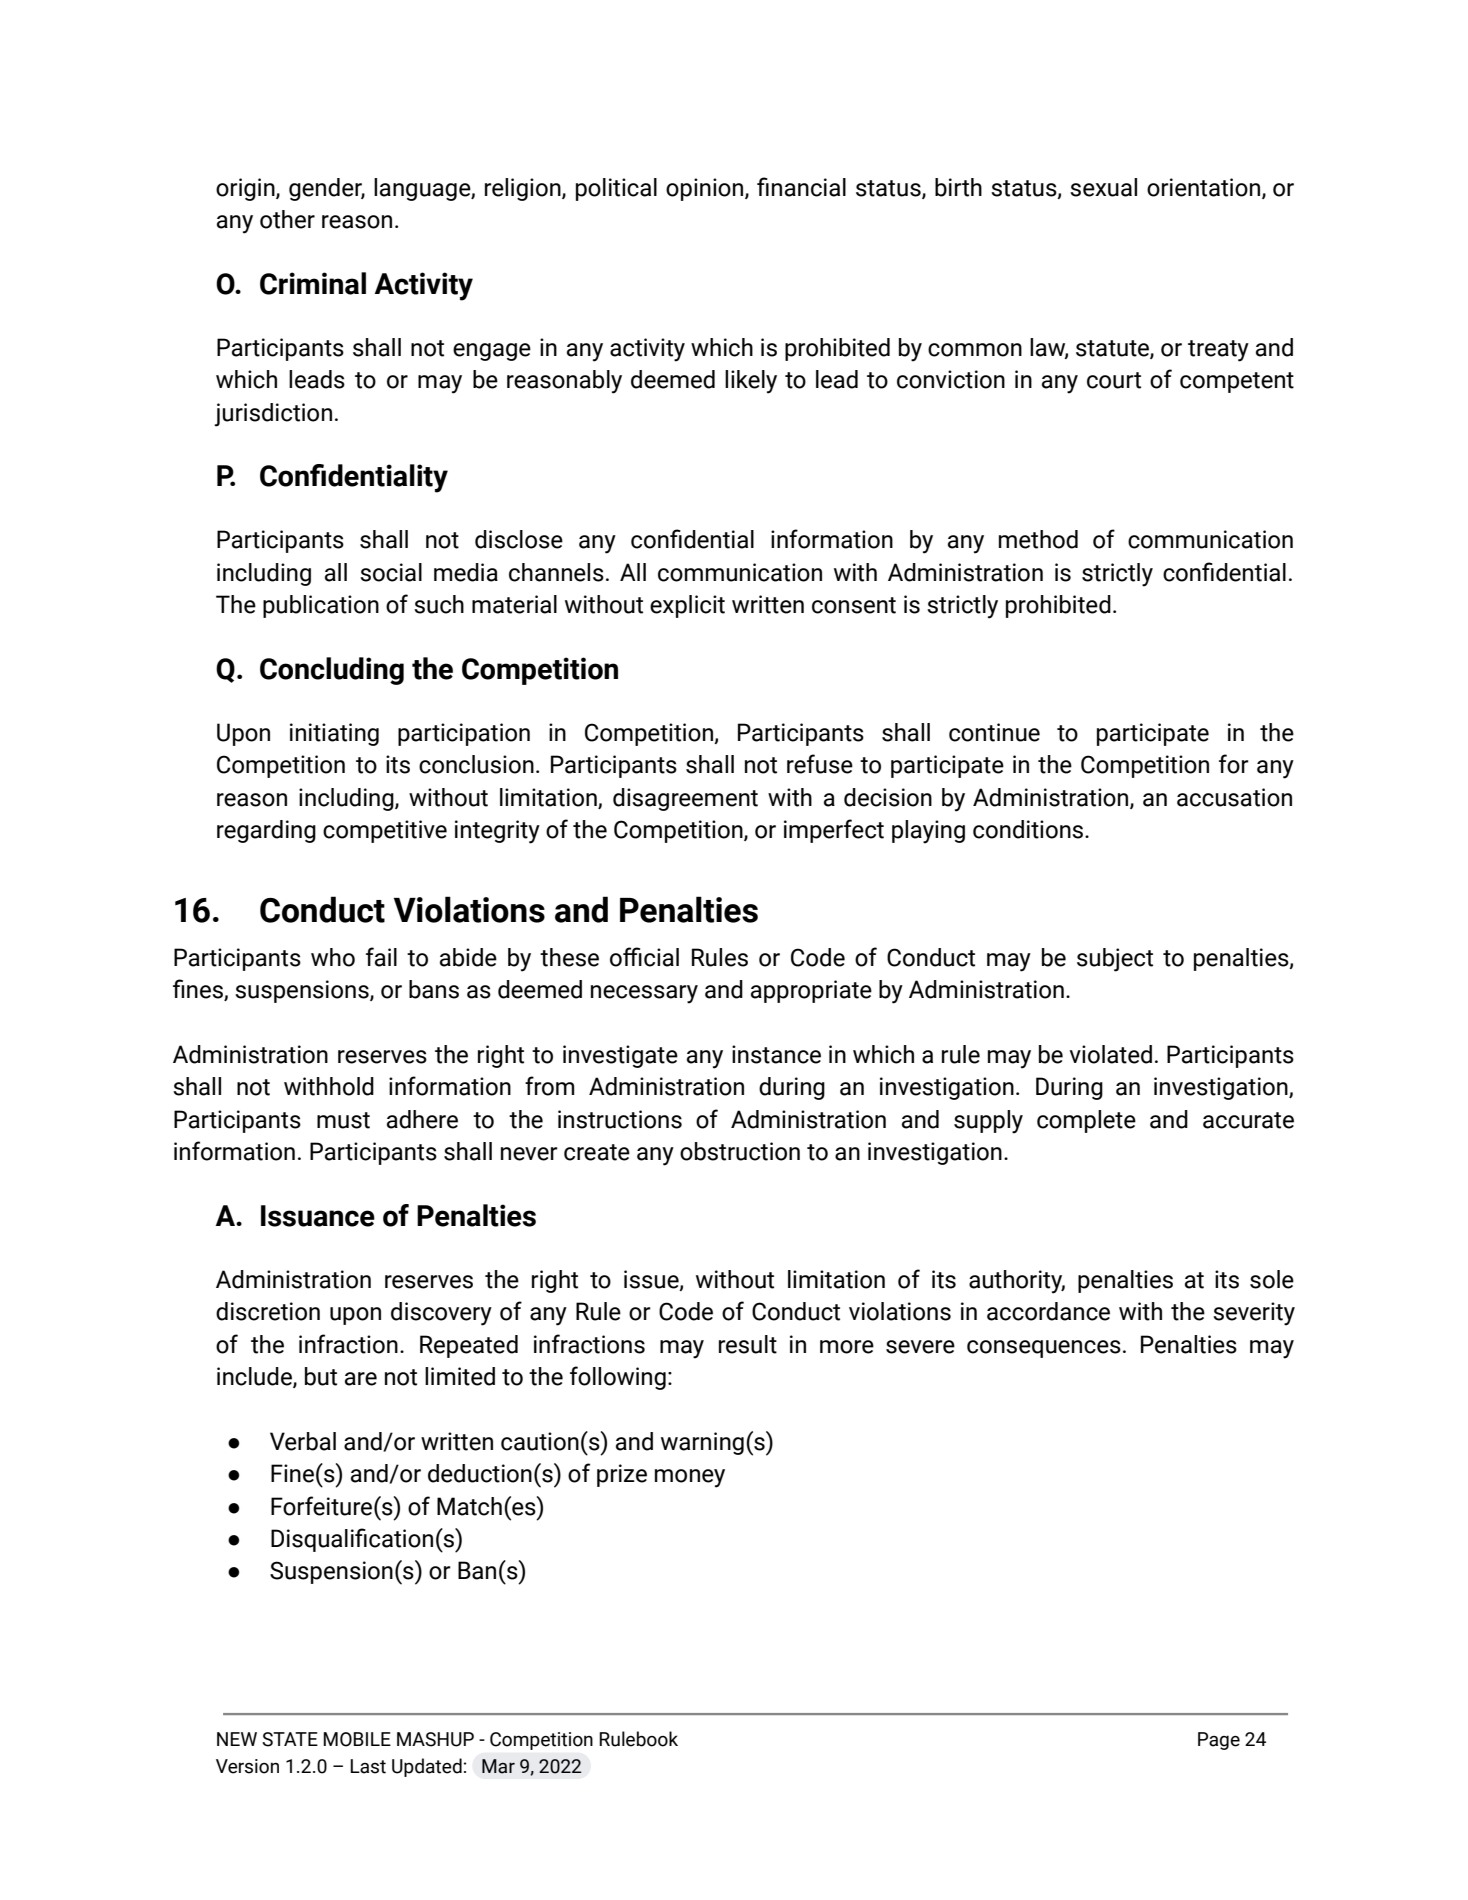  I want to click on publication, so click(321, 606).
